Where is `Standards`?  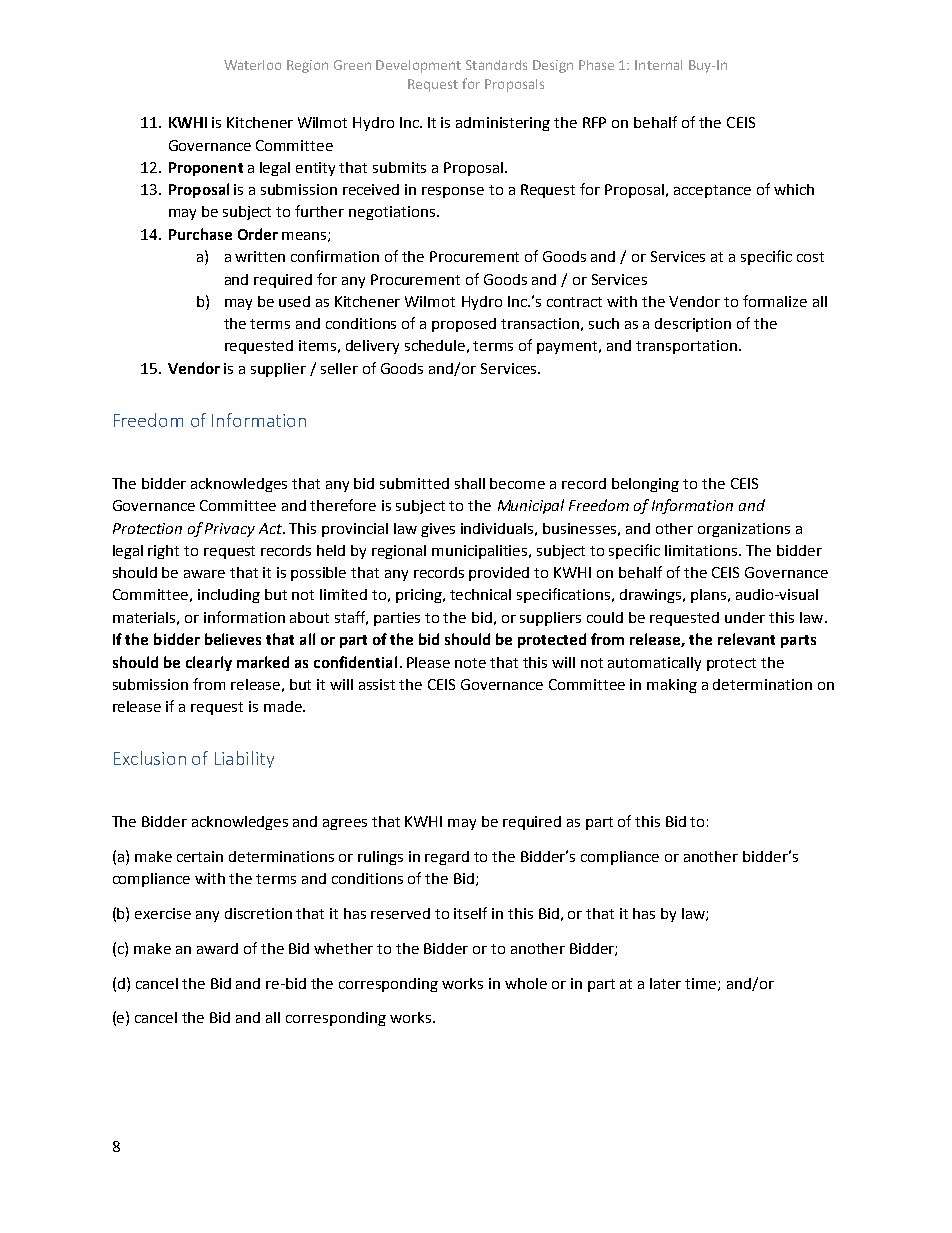 Standards is located at coordinates (496, 65).
